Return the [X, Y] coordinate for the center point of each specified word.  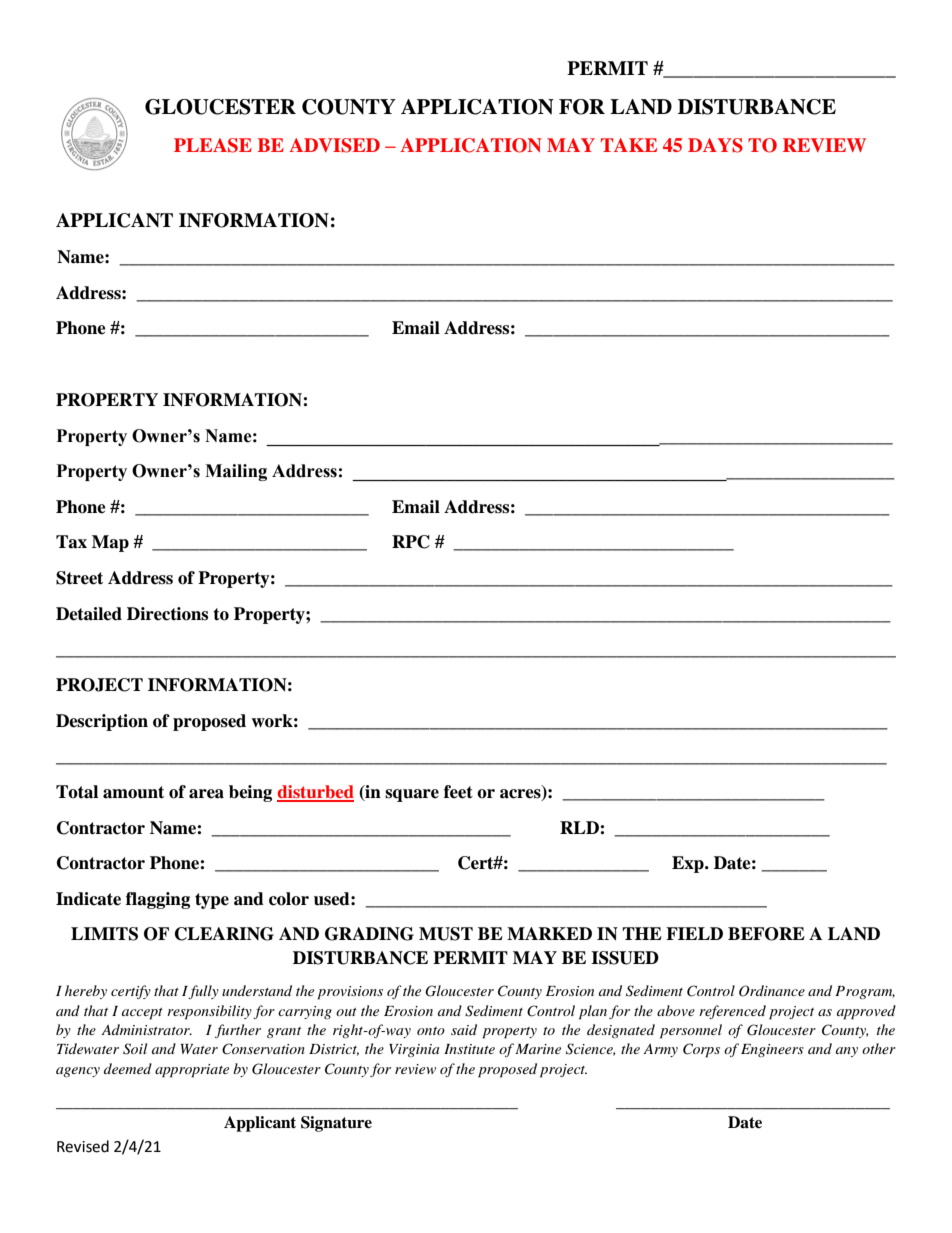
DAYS [715, 145]
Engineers [772, 1050]
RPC [411, 542]
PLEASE [213, 145]
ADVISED [334, 145]
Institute [469, 1049]
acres [521, 795]
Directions [167, 614]
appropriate [192, 1071]
